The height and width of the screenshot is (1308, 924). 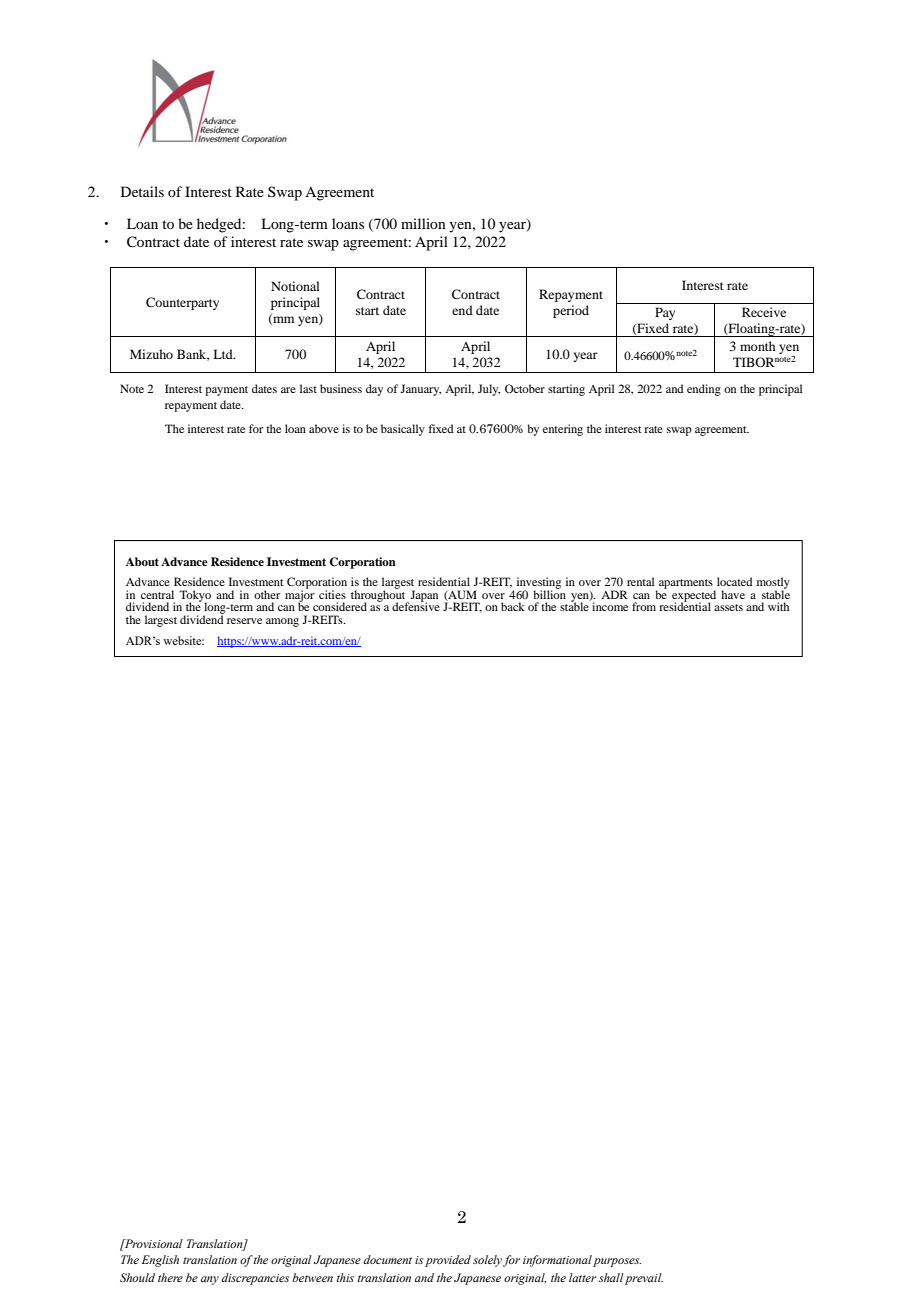 I want to click on Details, so click(x=142, y=191).
